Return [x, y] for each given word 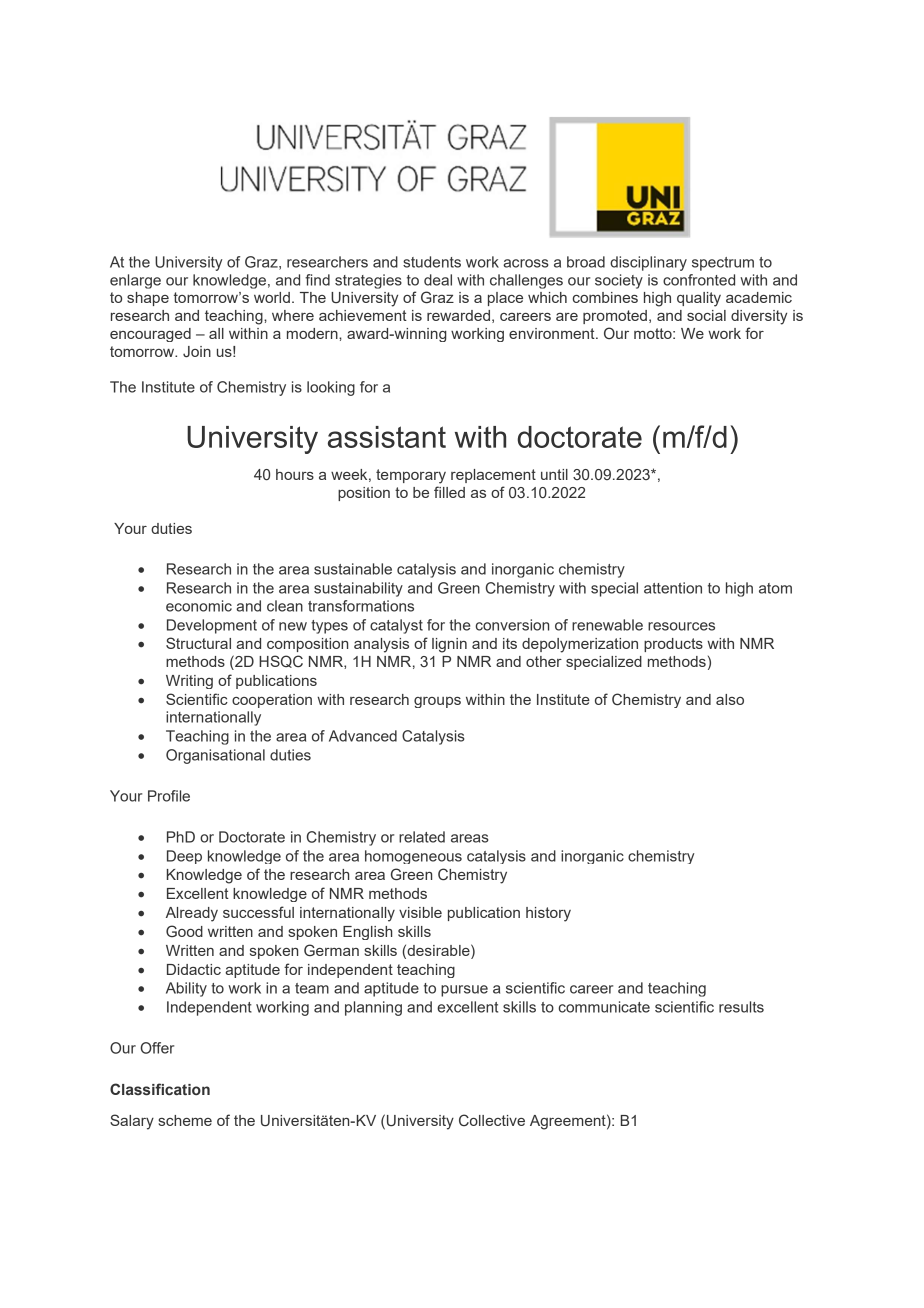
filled [449, 492]
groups [437, 702]
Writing [189, 682]
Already [192, 914]
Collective [492, 1120]
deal [438, 280]
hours [295, 474]
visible [420, 912]
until [554, 474]
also [730, 699]
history [548, 914]
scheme [185, 1120]
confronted [699, 280]
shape [148, 299]
